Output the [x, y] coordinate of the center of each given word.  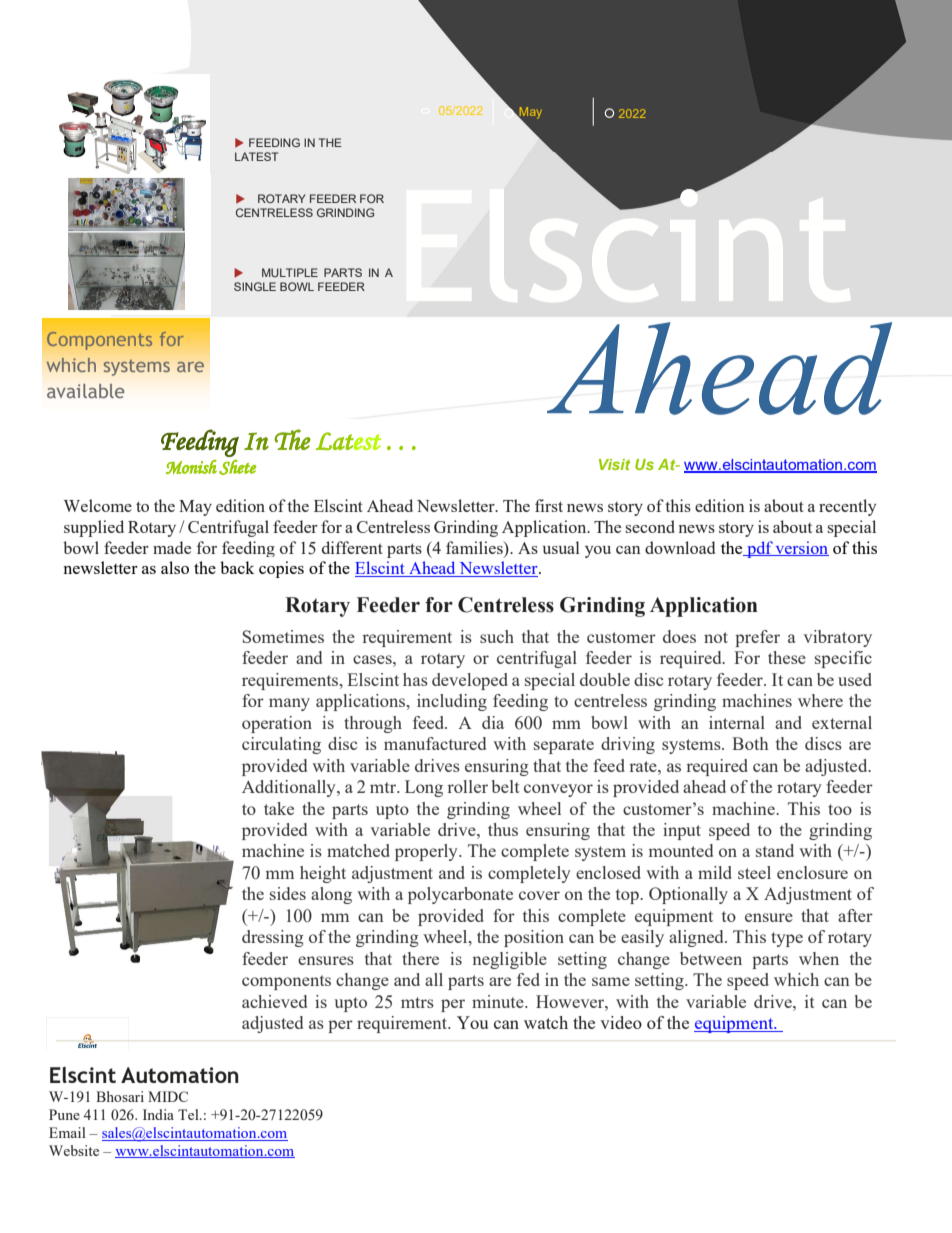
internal [737, 722]
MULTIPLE [290, 272]
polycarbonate [460, 895]
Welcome [98, 505]
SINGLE [255, 286]
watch [546, 1022]
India [158, 1114]
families [475, 547]
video [621, 1022]
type [787, 939]
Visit [614, 464]
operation [277, 724]
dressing [273, 938]
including [452, 702]
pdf [760, 549]
